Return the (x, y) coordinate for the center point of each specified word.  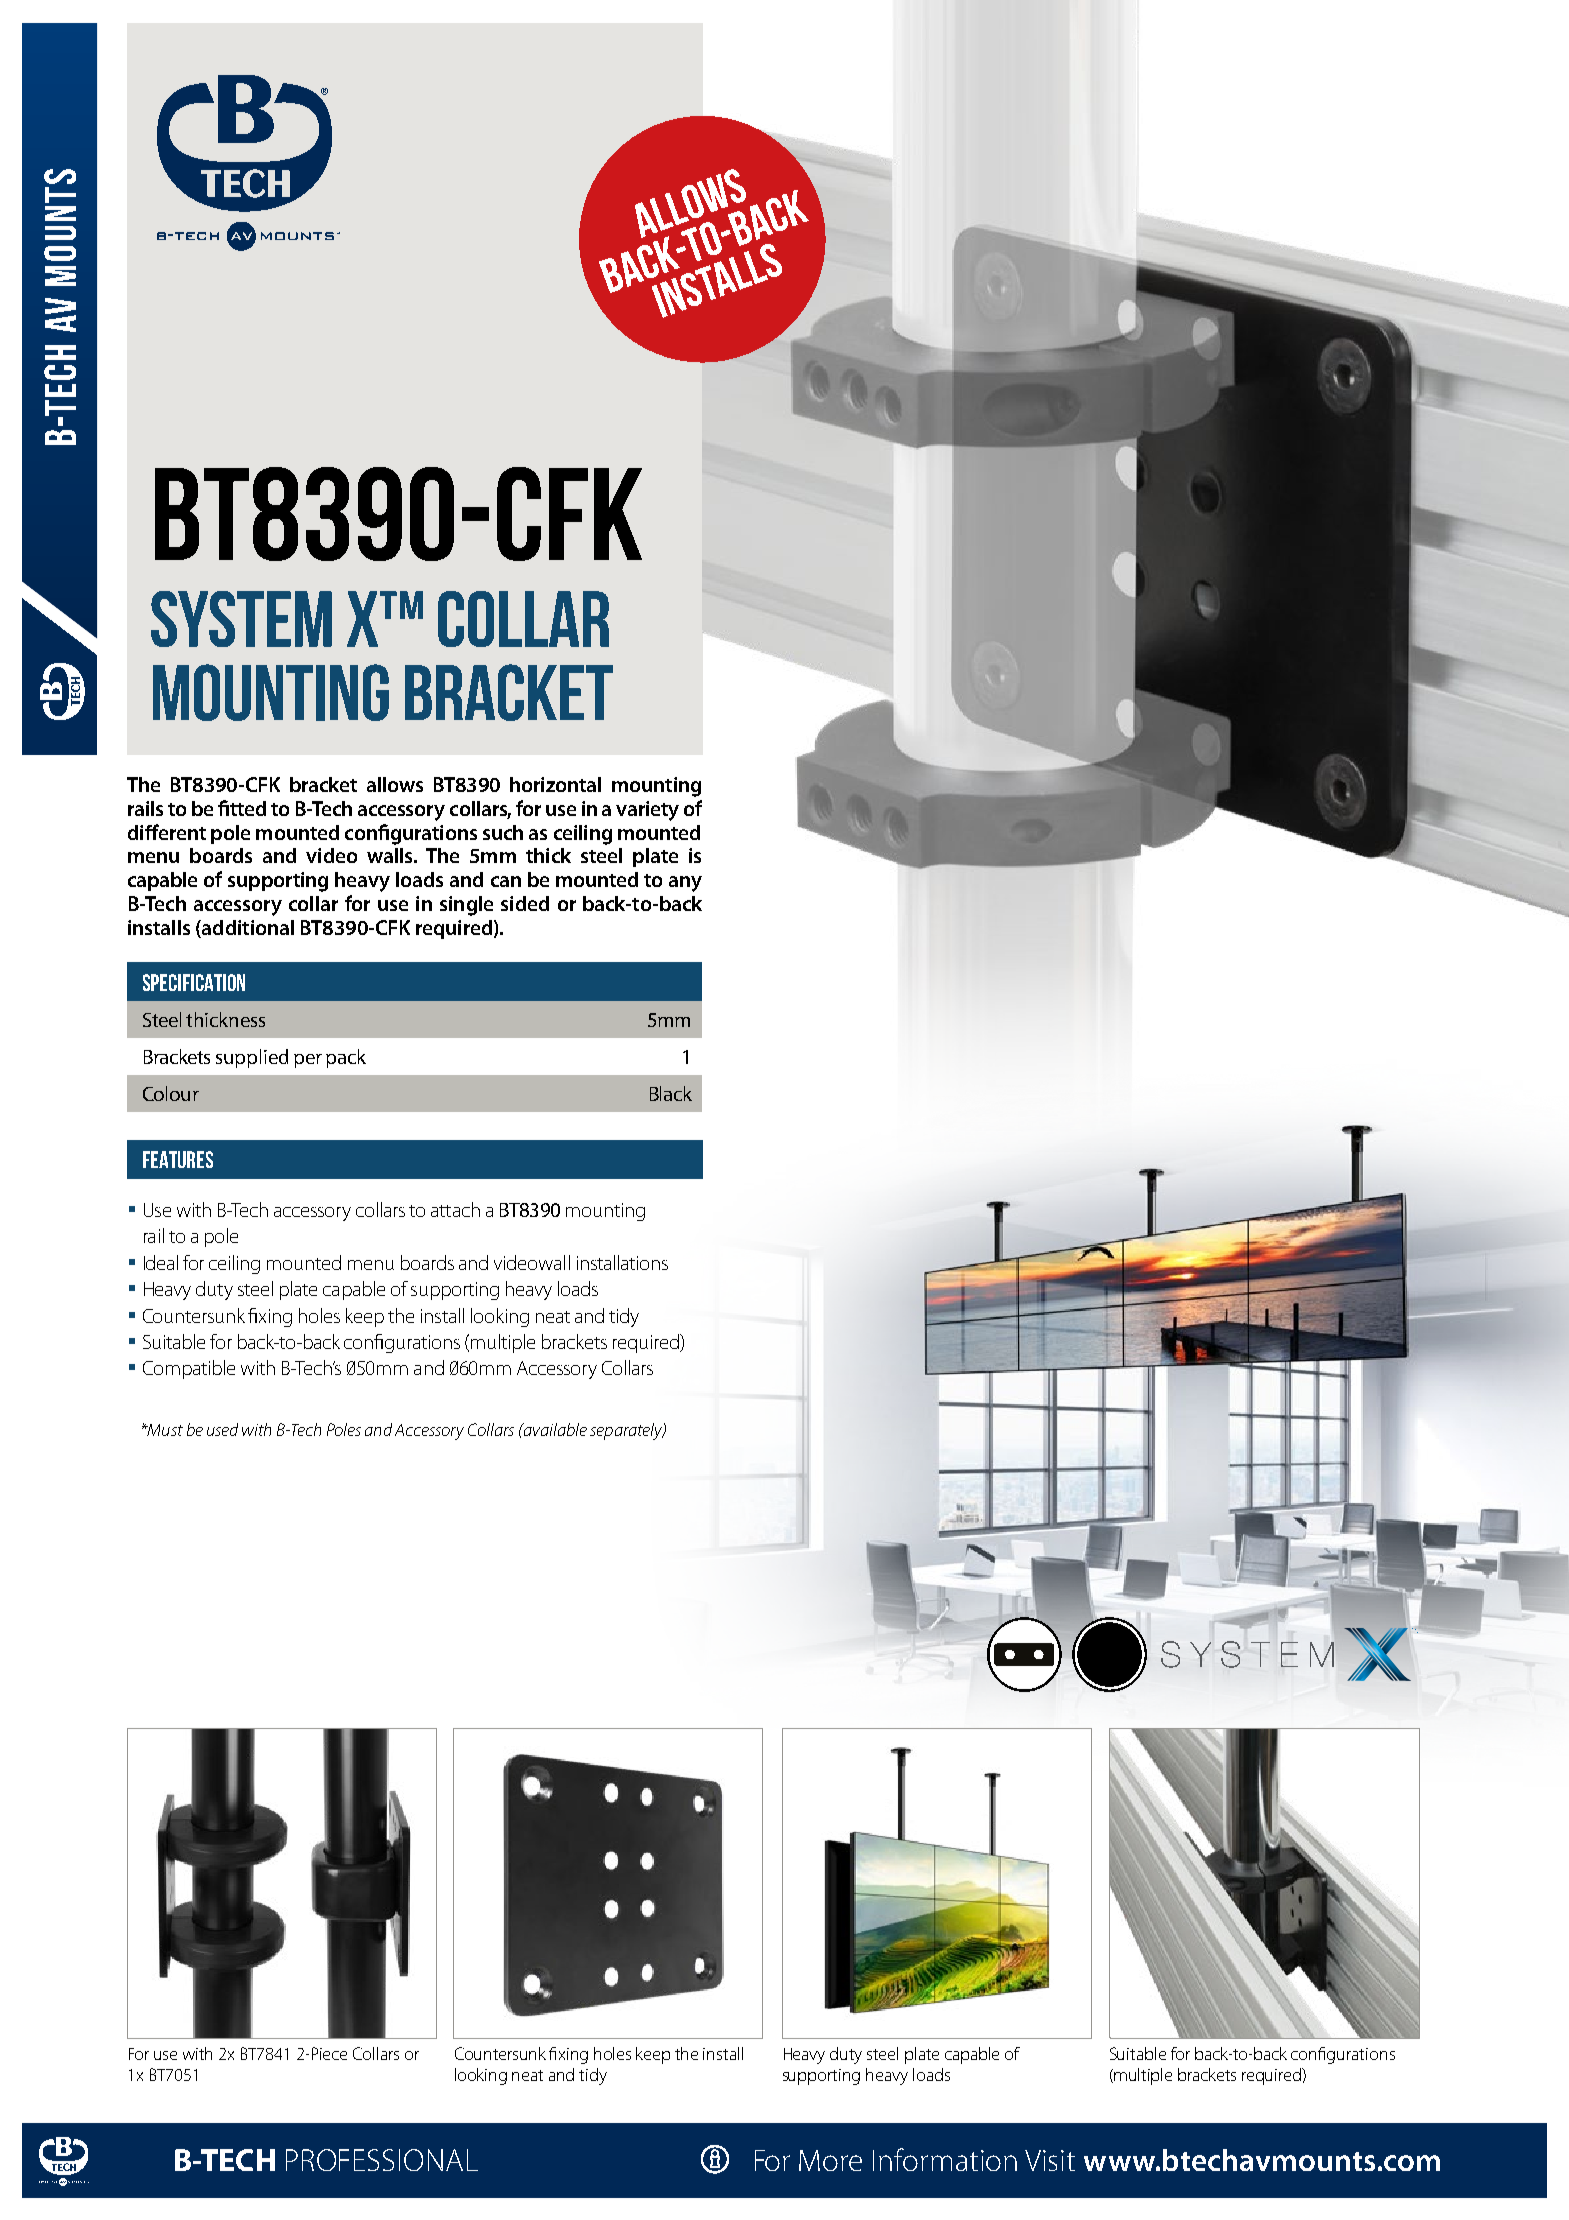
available (554, 1429)
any (685, 884)
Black (671, 1093)
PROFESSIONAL (382, 2160)
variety (647, 811)
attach (455, 1209)
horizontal (555, 784)
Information (945, 2159)
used (222, 1429)
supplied (252, 1058)
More (830, 2160)
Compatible (189, 1369)
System (241, 619)
